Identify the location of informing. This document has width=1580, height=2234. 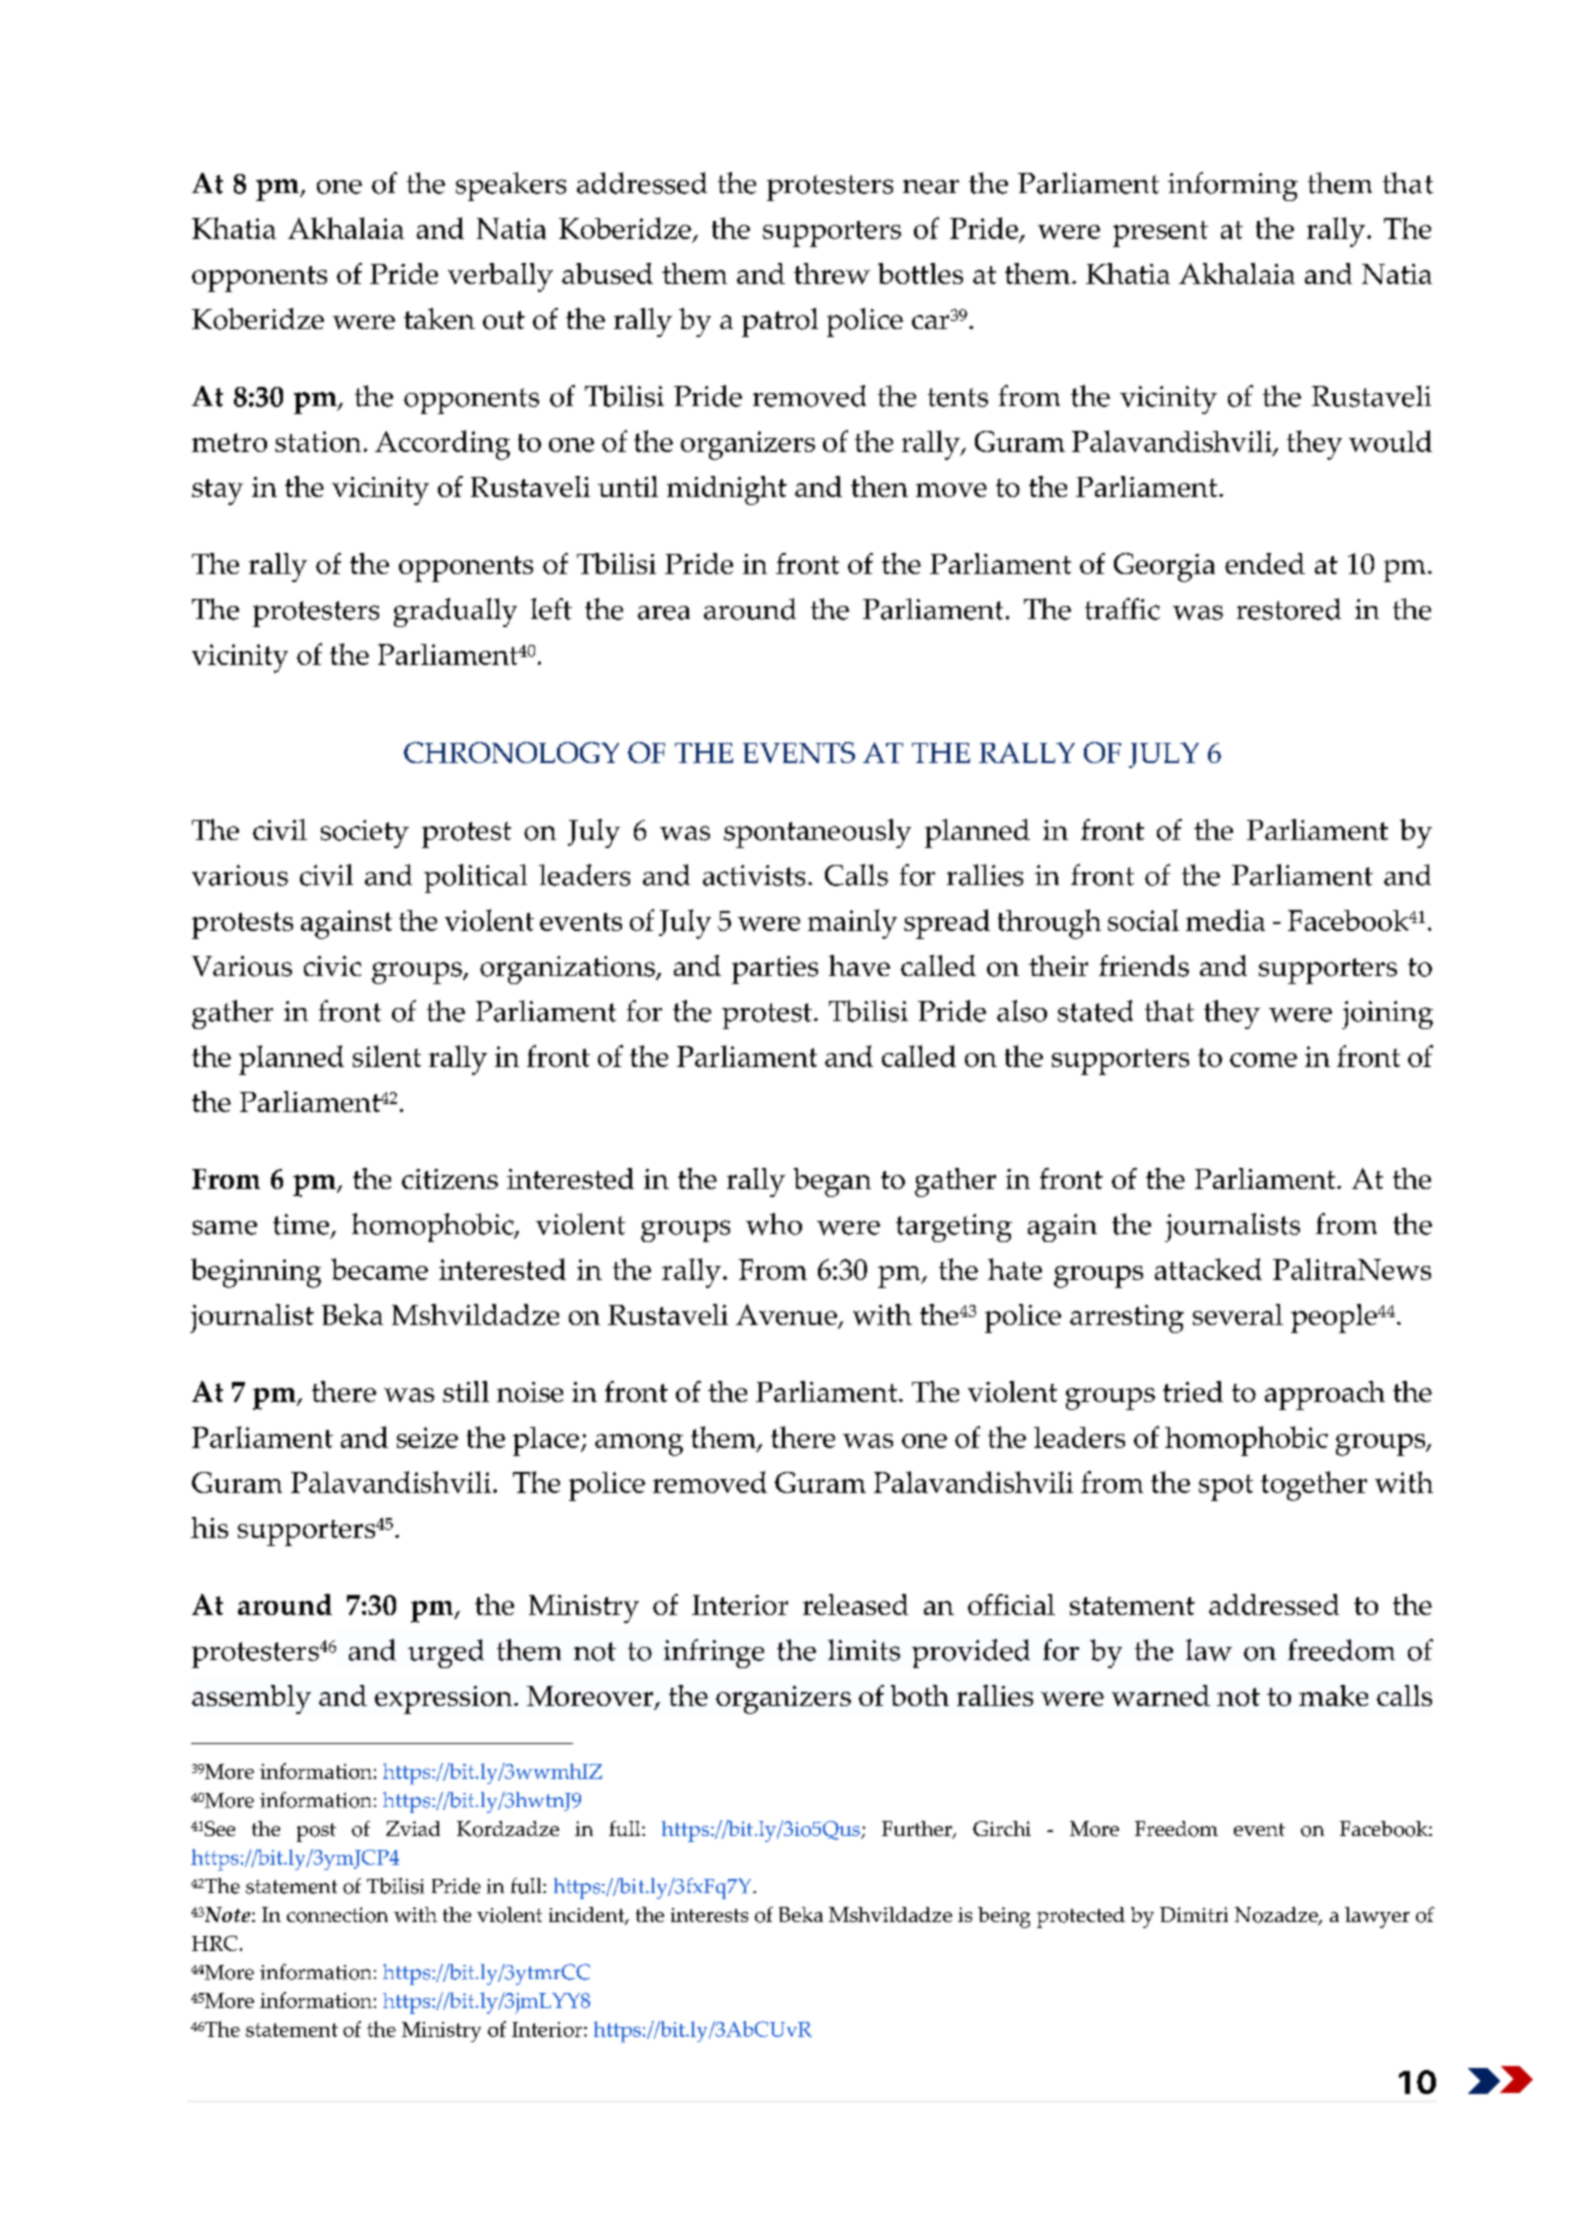
(1233, 186).
